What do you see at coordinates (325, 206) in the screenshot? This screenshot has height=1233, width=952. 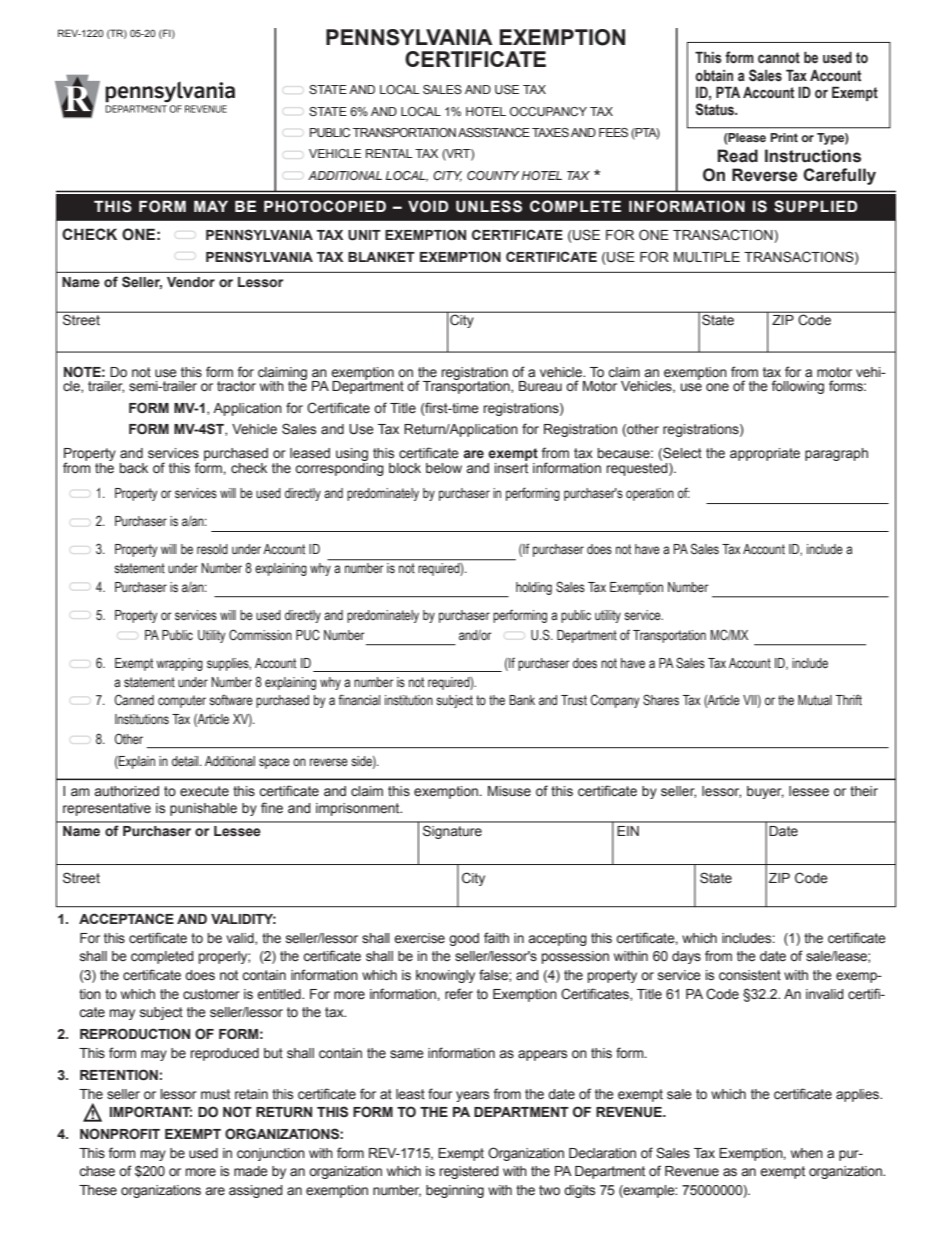 I see `PHOTOCOPIED` at bounding box center [325, 206].
